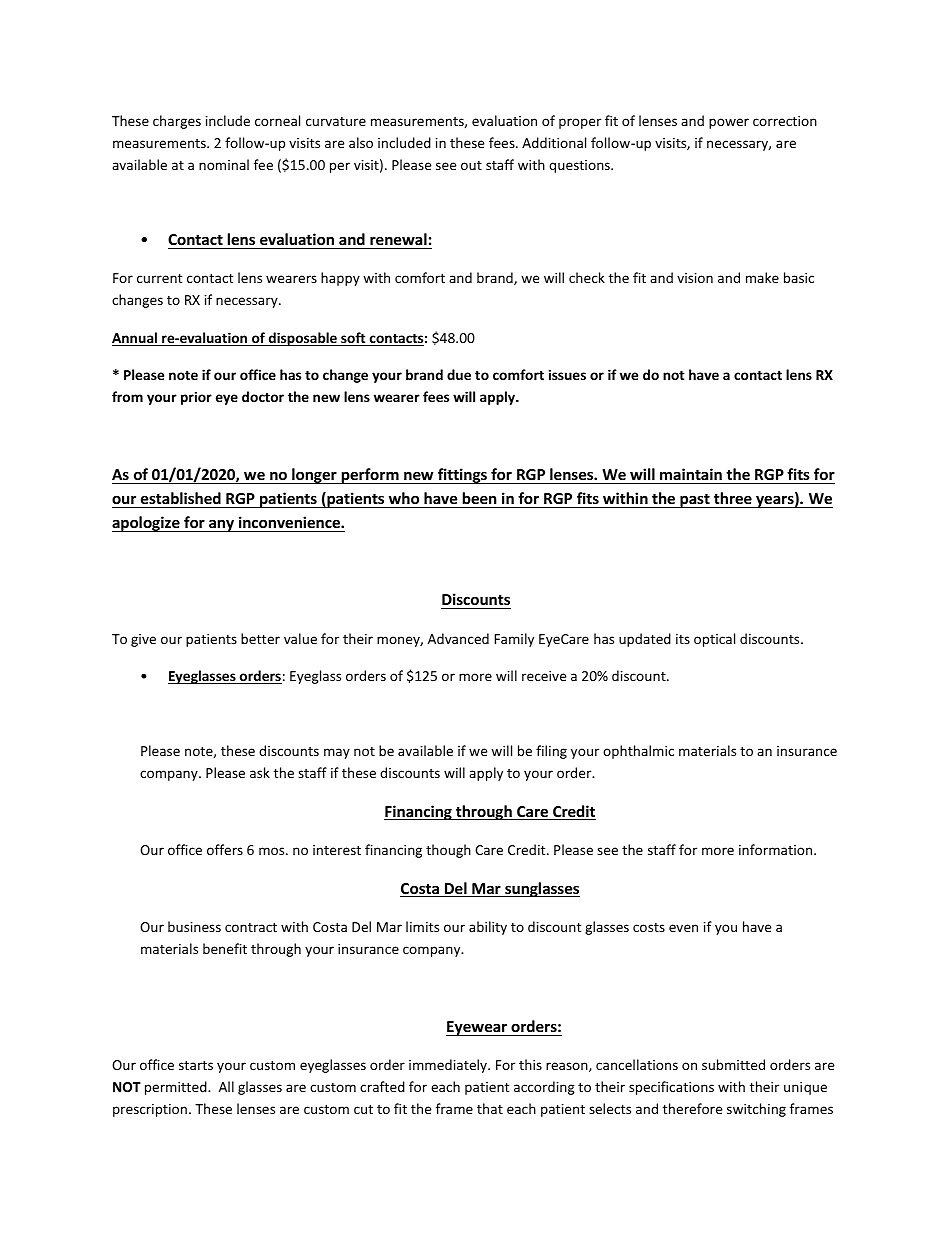  I want to click on ask, so click(260, 772).
